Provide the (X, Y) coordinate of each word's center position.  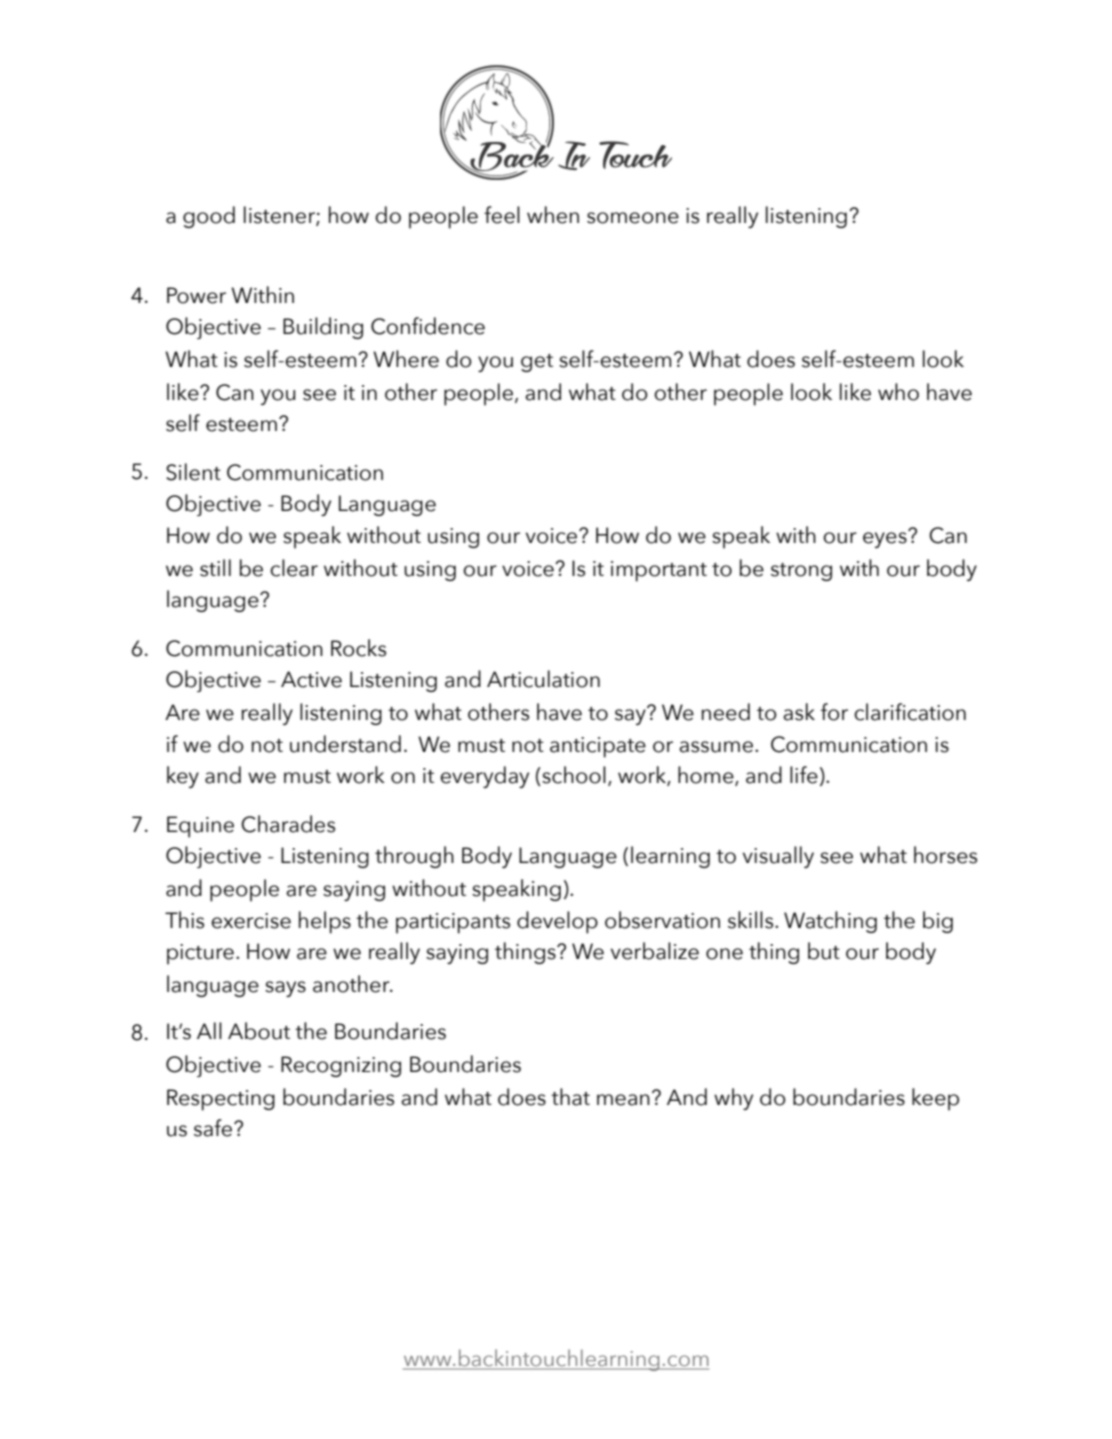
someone (633, 218)
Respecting (221, 1100)
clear (294, 568)
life (804, 775)
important (659, 571)
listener (280, 216)
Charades (288, 824)
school (573, 776)
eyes (886, 539)
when (553, 215)
